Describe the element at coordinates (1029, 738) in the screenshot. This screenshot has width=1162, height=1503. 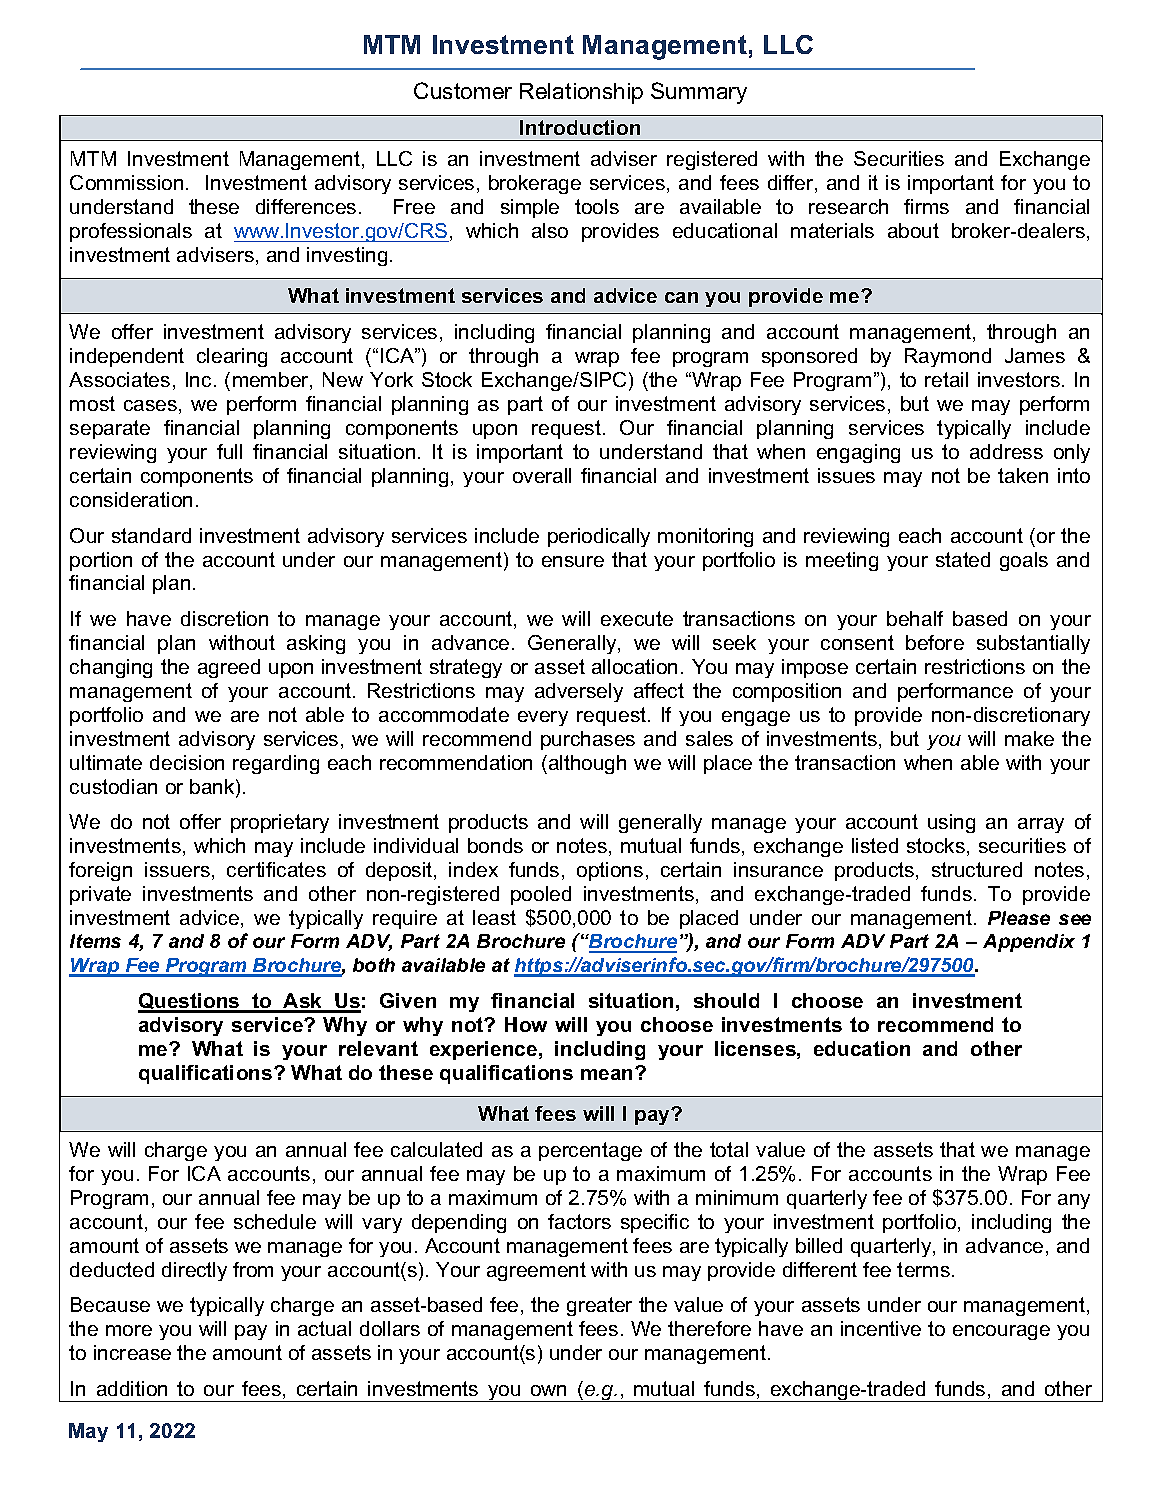
I see `make` at that location.
